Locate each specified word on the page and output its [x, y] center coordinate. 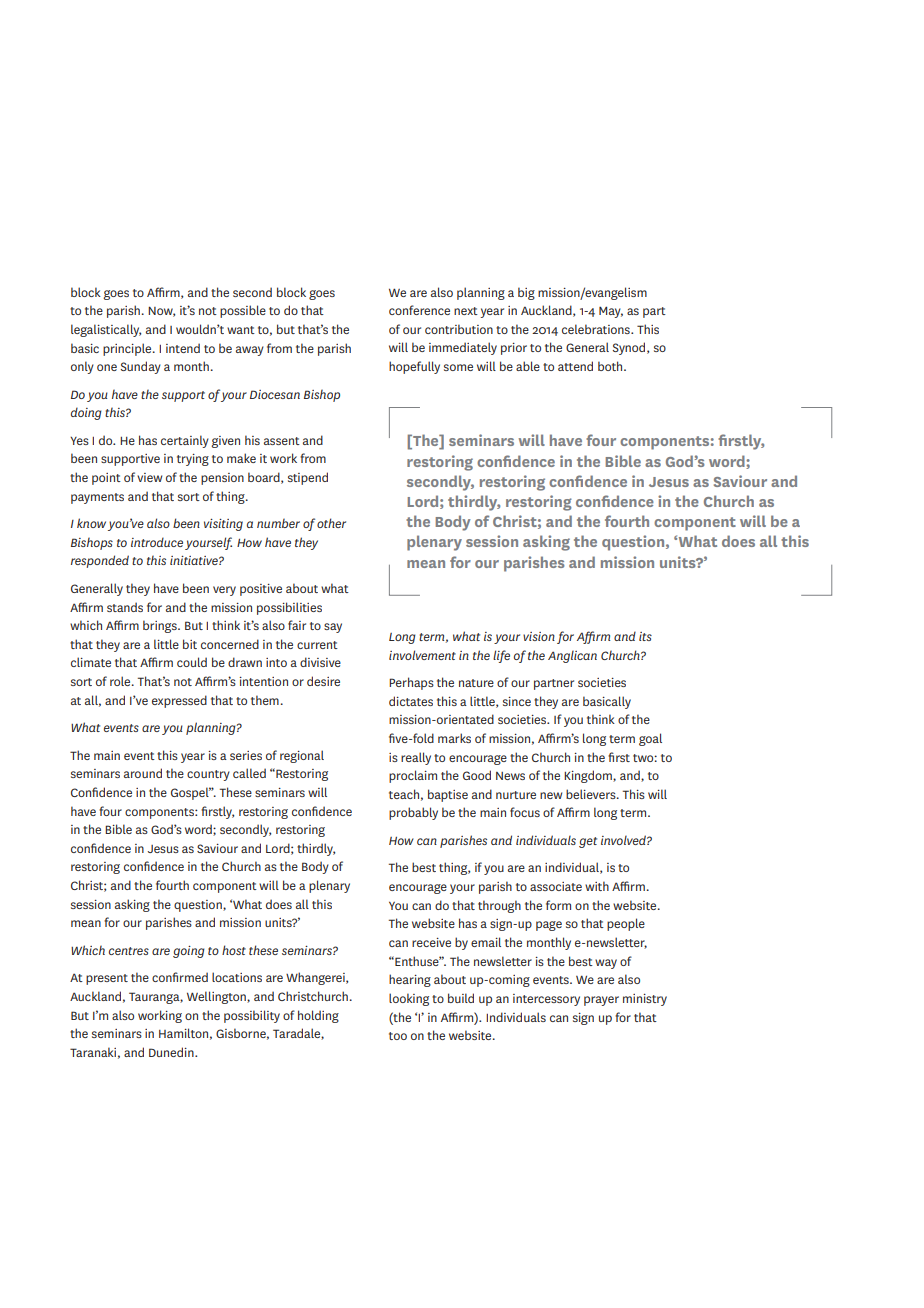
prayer [601, 1001]
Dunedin [172, 1052]
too [398, 1036]
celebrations [597, 329]
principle [128, 349]
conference [419, 310]
